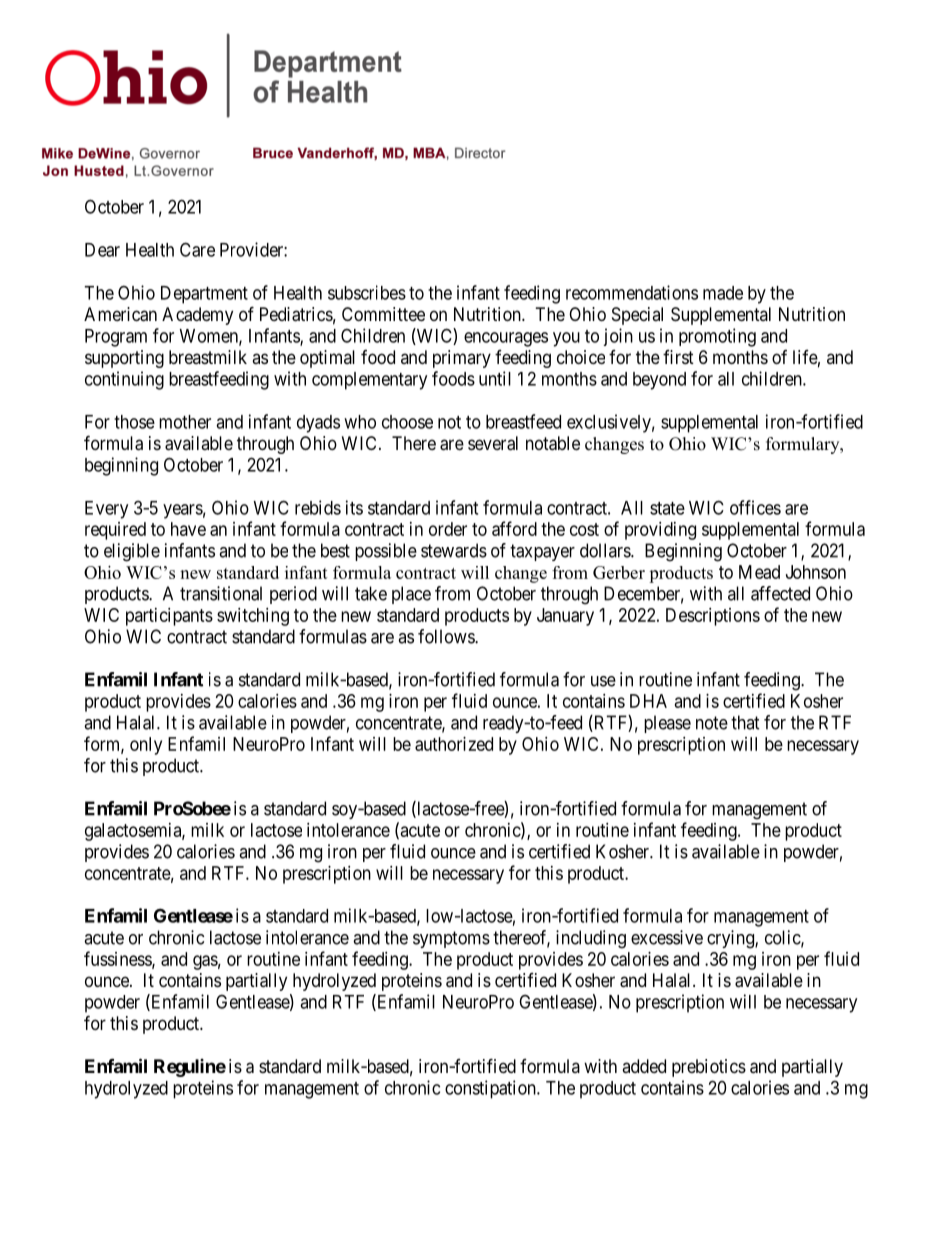 The image size is (952, 1233). Describe the element at coordinates (204, 295) in the image. I see `Department` at that location.
